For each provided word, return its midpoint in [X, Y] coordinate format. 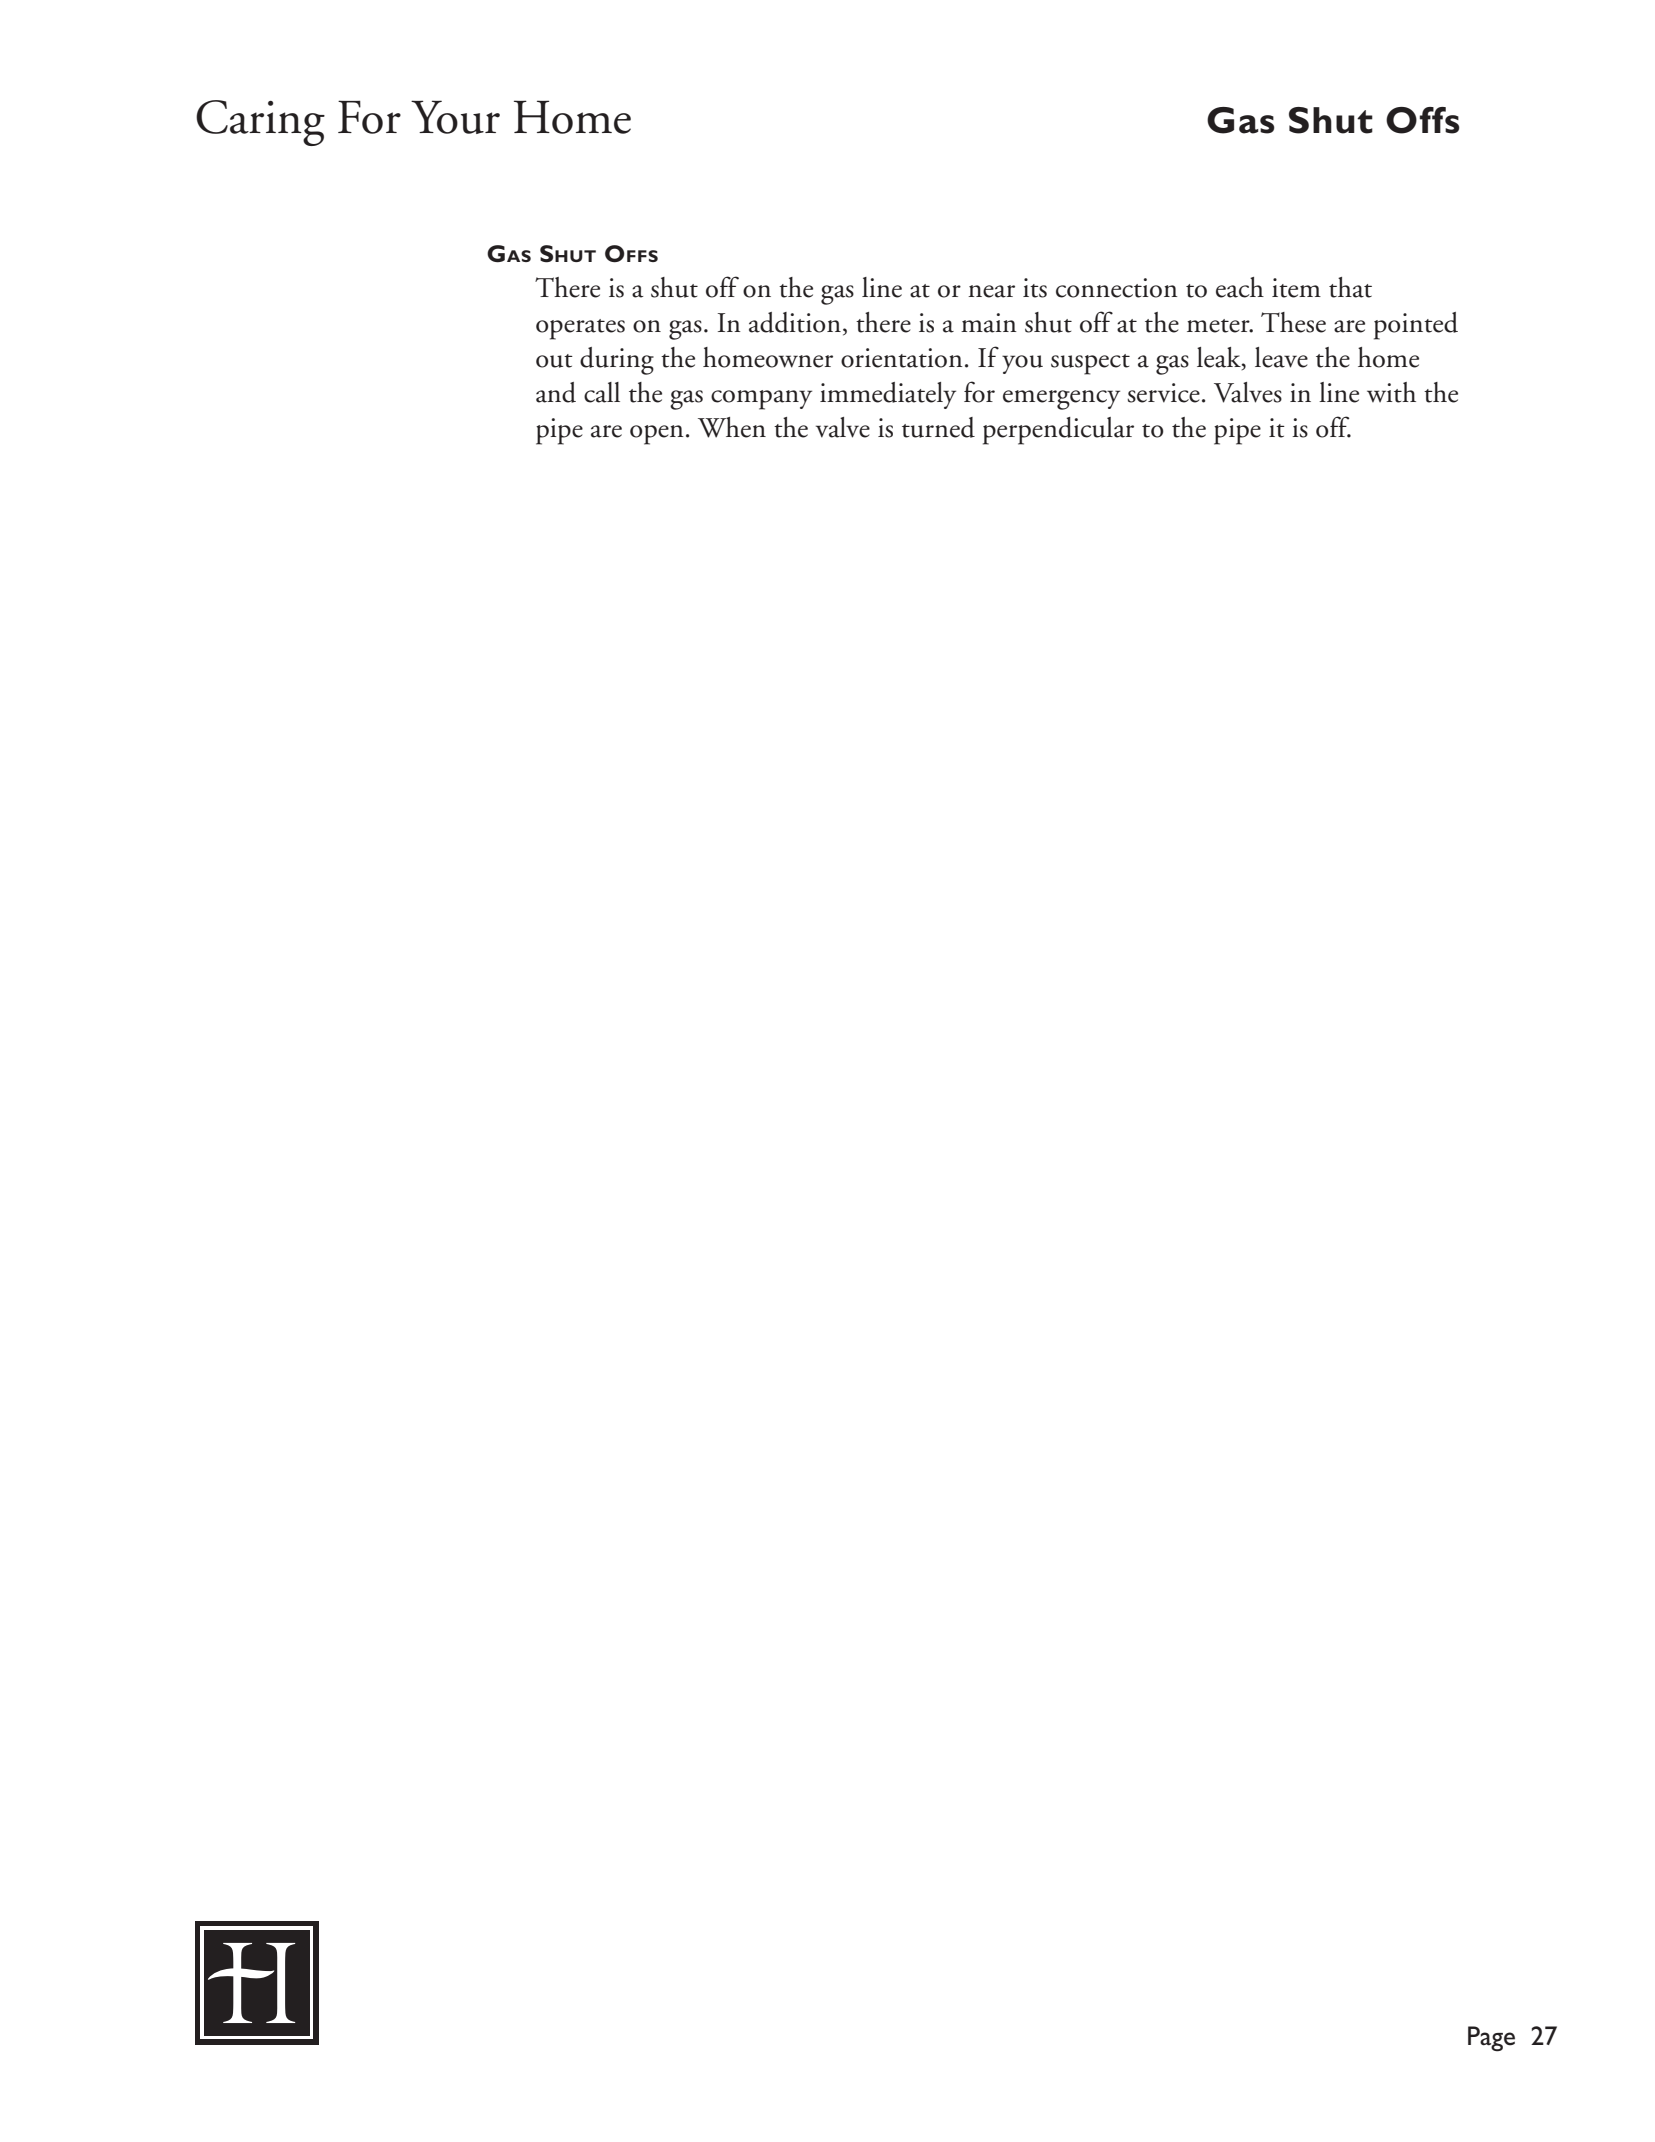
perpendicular [1058, 431]
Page [1491, 2039]
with [1391, 392]
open [657, 435]
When [732, 427]
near [991, 291]
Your [455, 117]
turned [938, 427]
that [1350, 287]
